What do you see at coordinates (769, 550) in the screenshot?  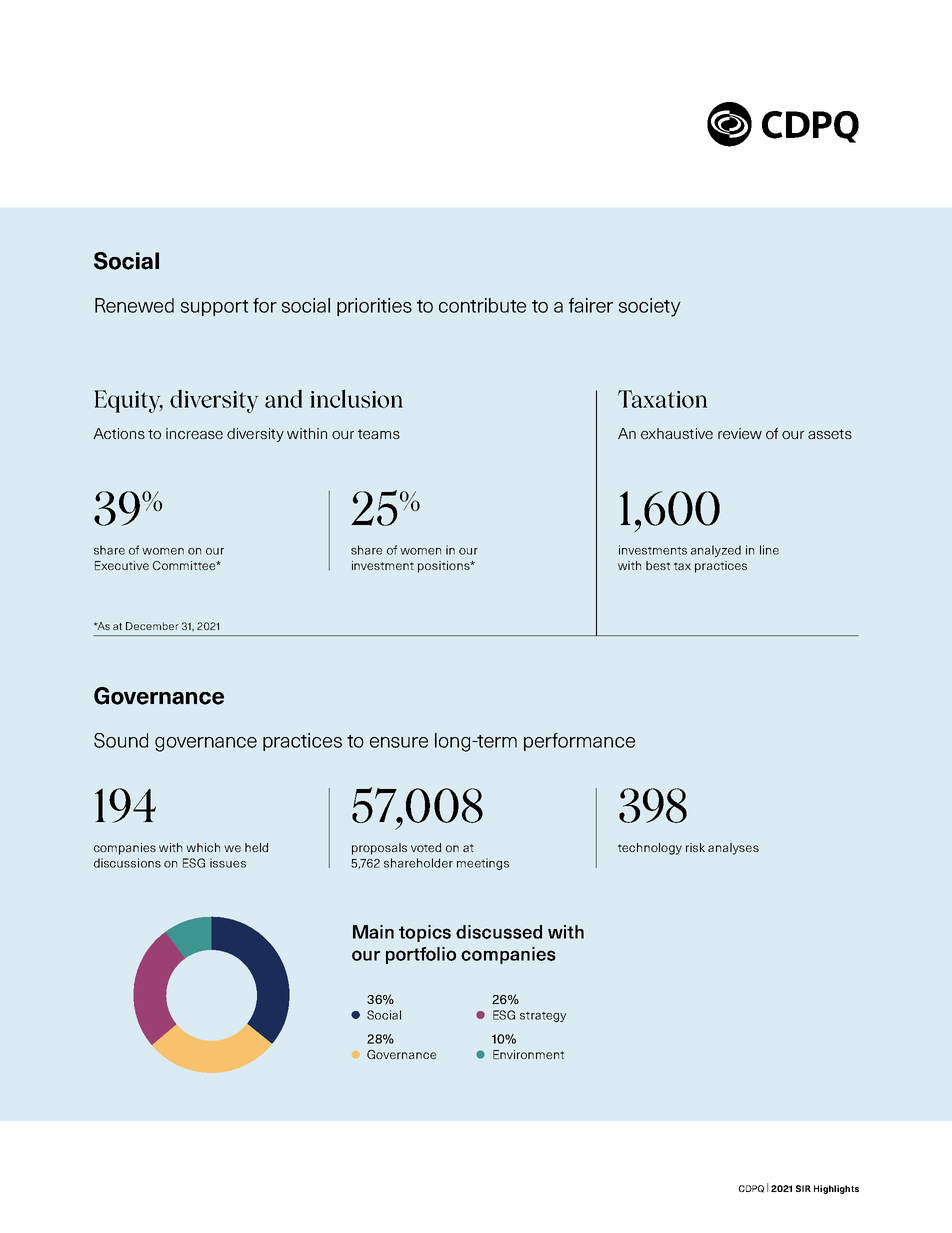 I see `line` at bounding box center [769, 550].
